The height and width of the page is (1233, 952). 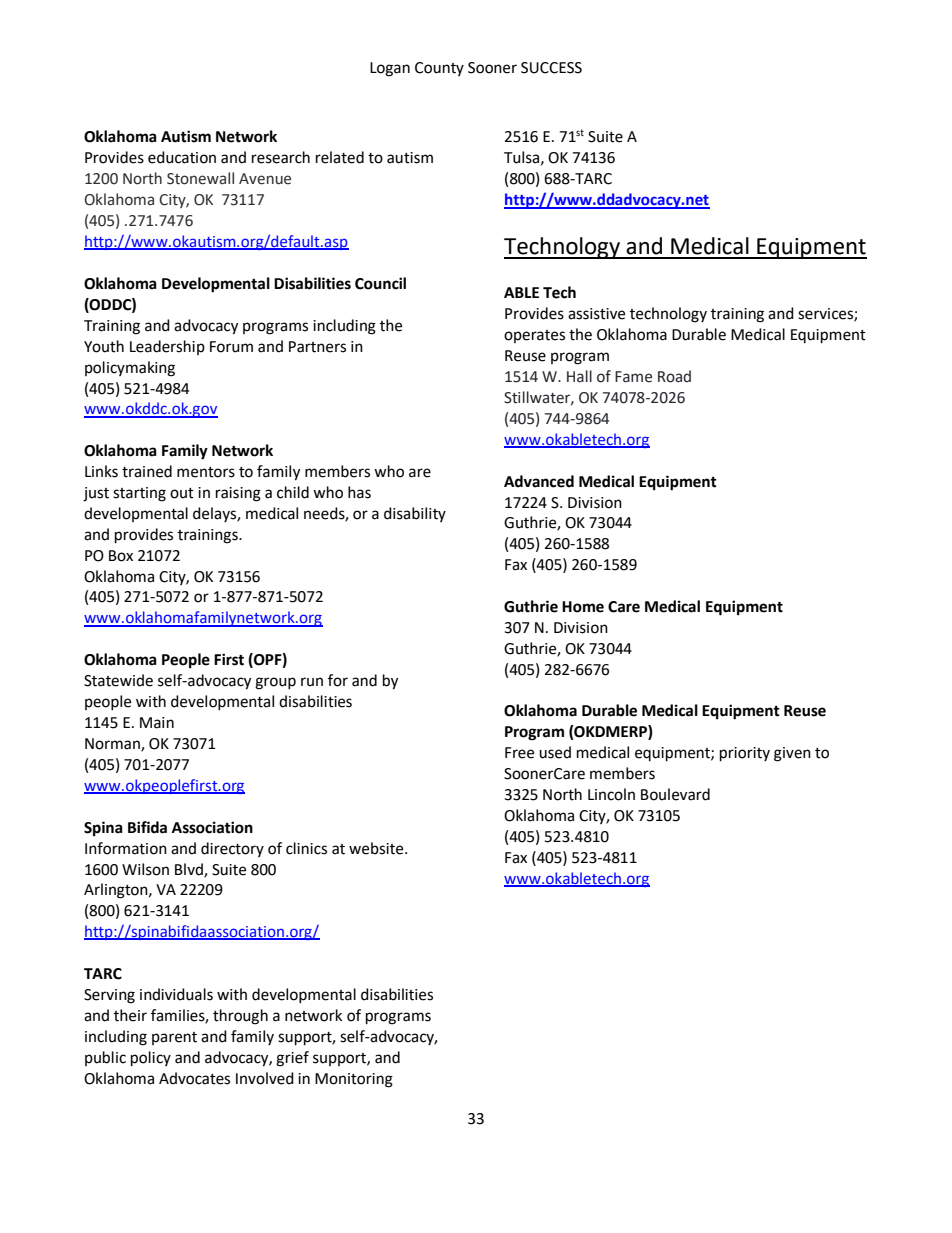 What do you see at coordinates (182, 157) in the page?
I see `education` at bounding box center [182, 157].
